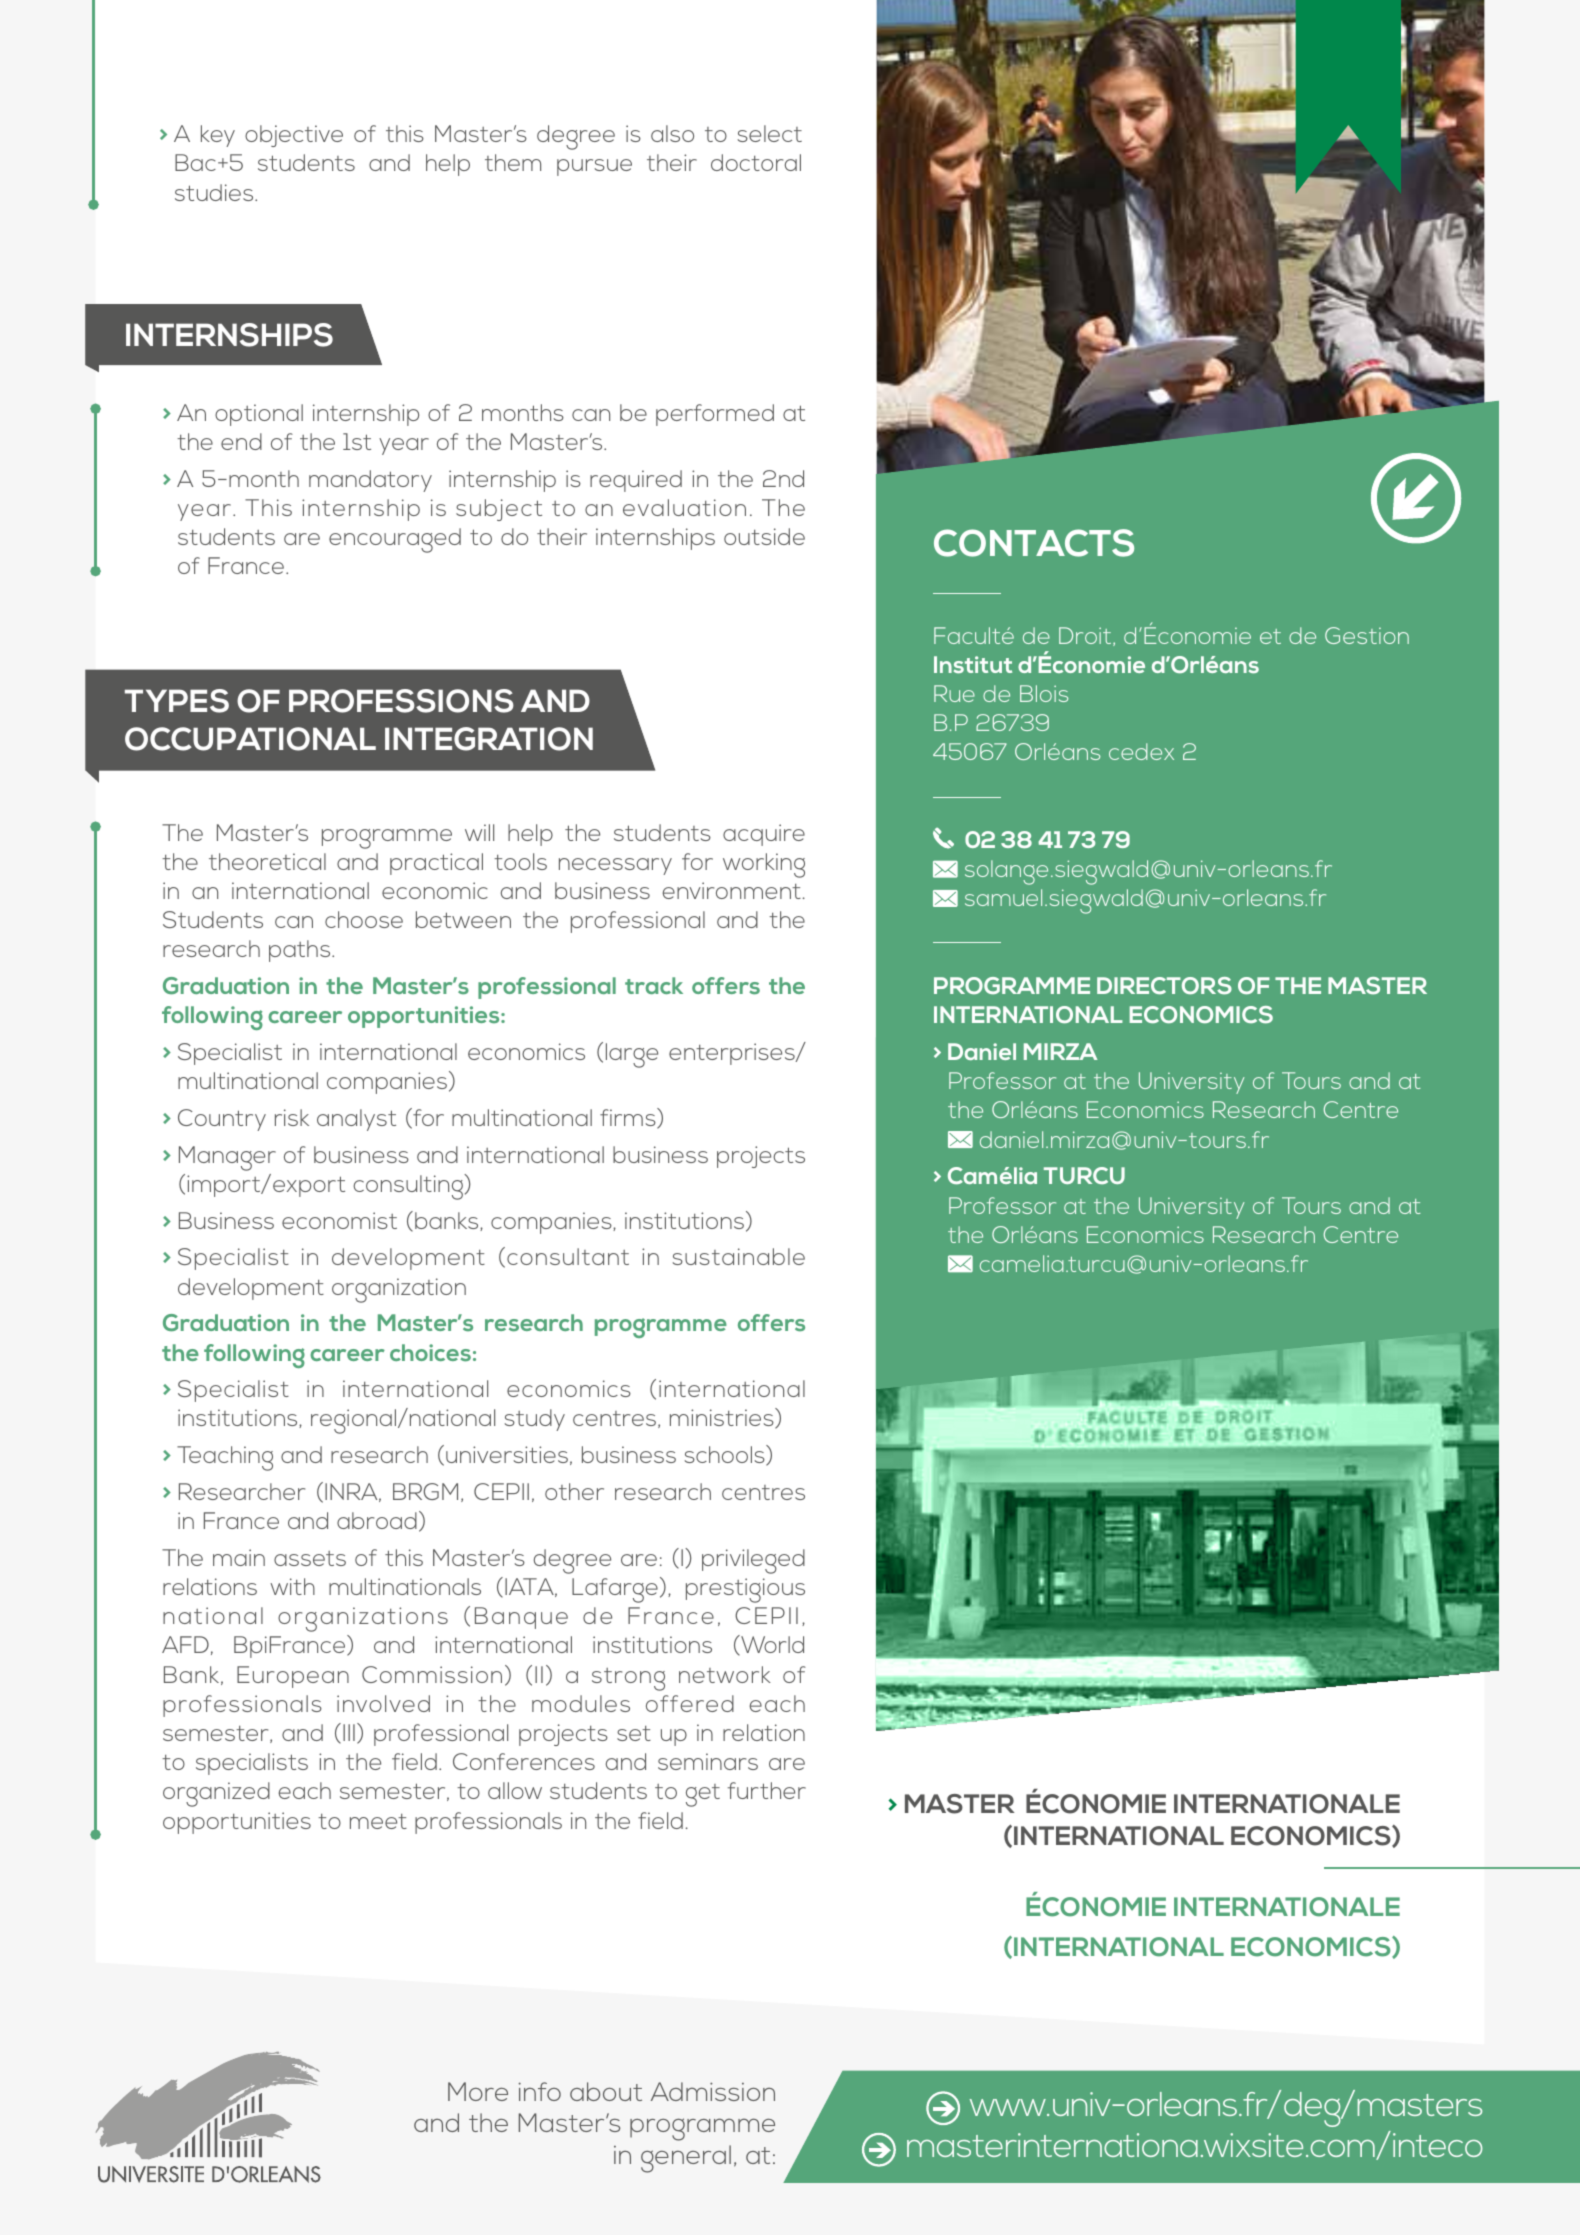 Image resolution: width=1580 pixels, height=2235 pixels. Describe the element at coordinates (713, 2091) in the page. I see `Admission` at that location.
